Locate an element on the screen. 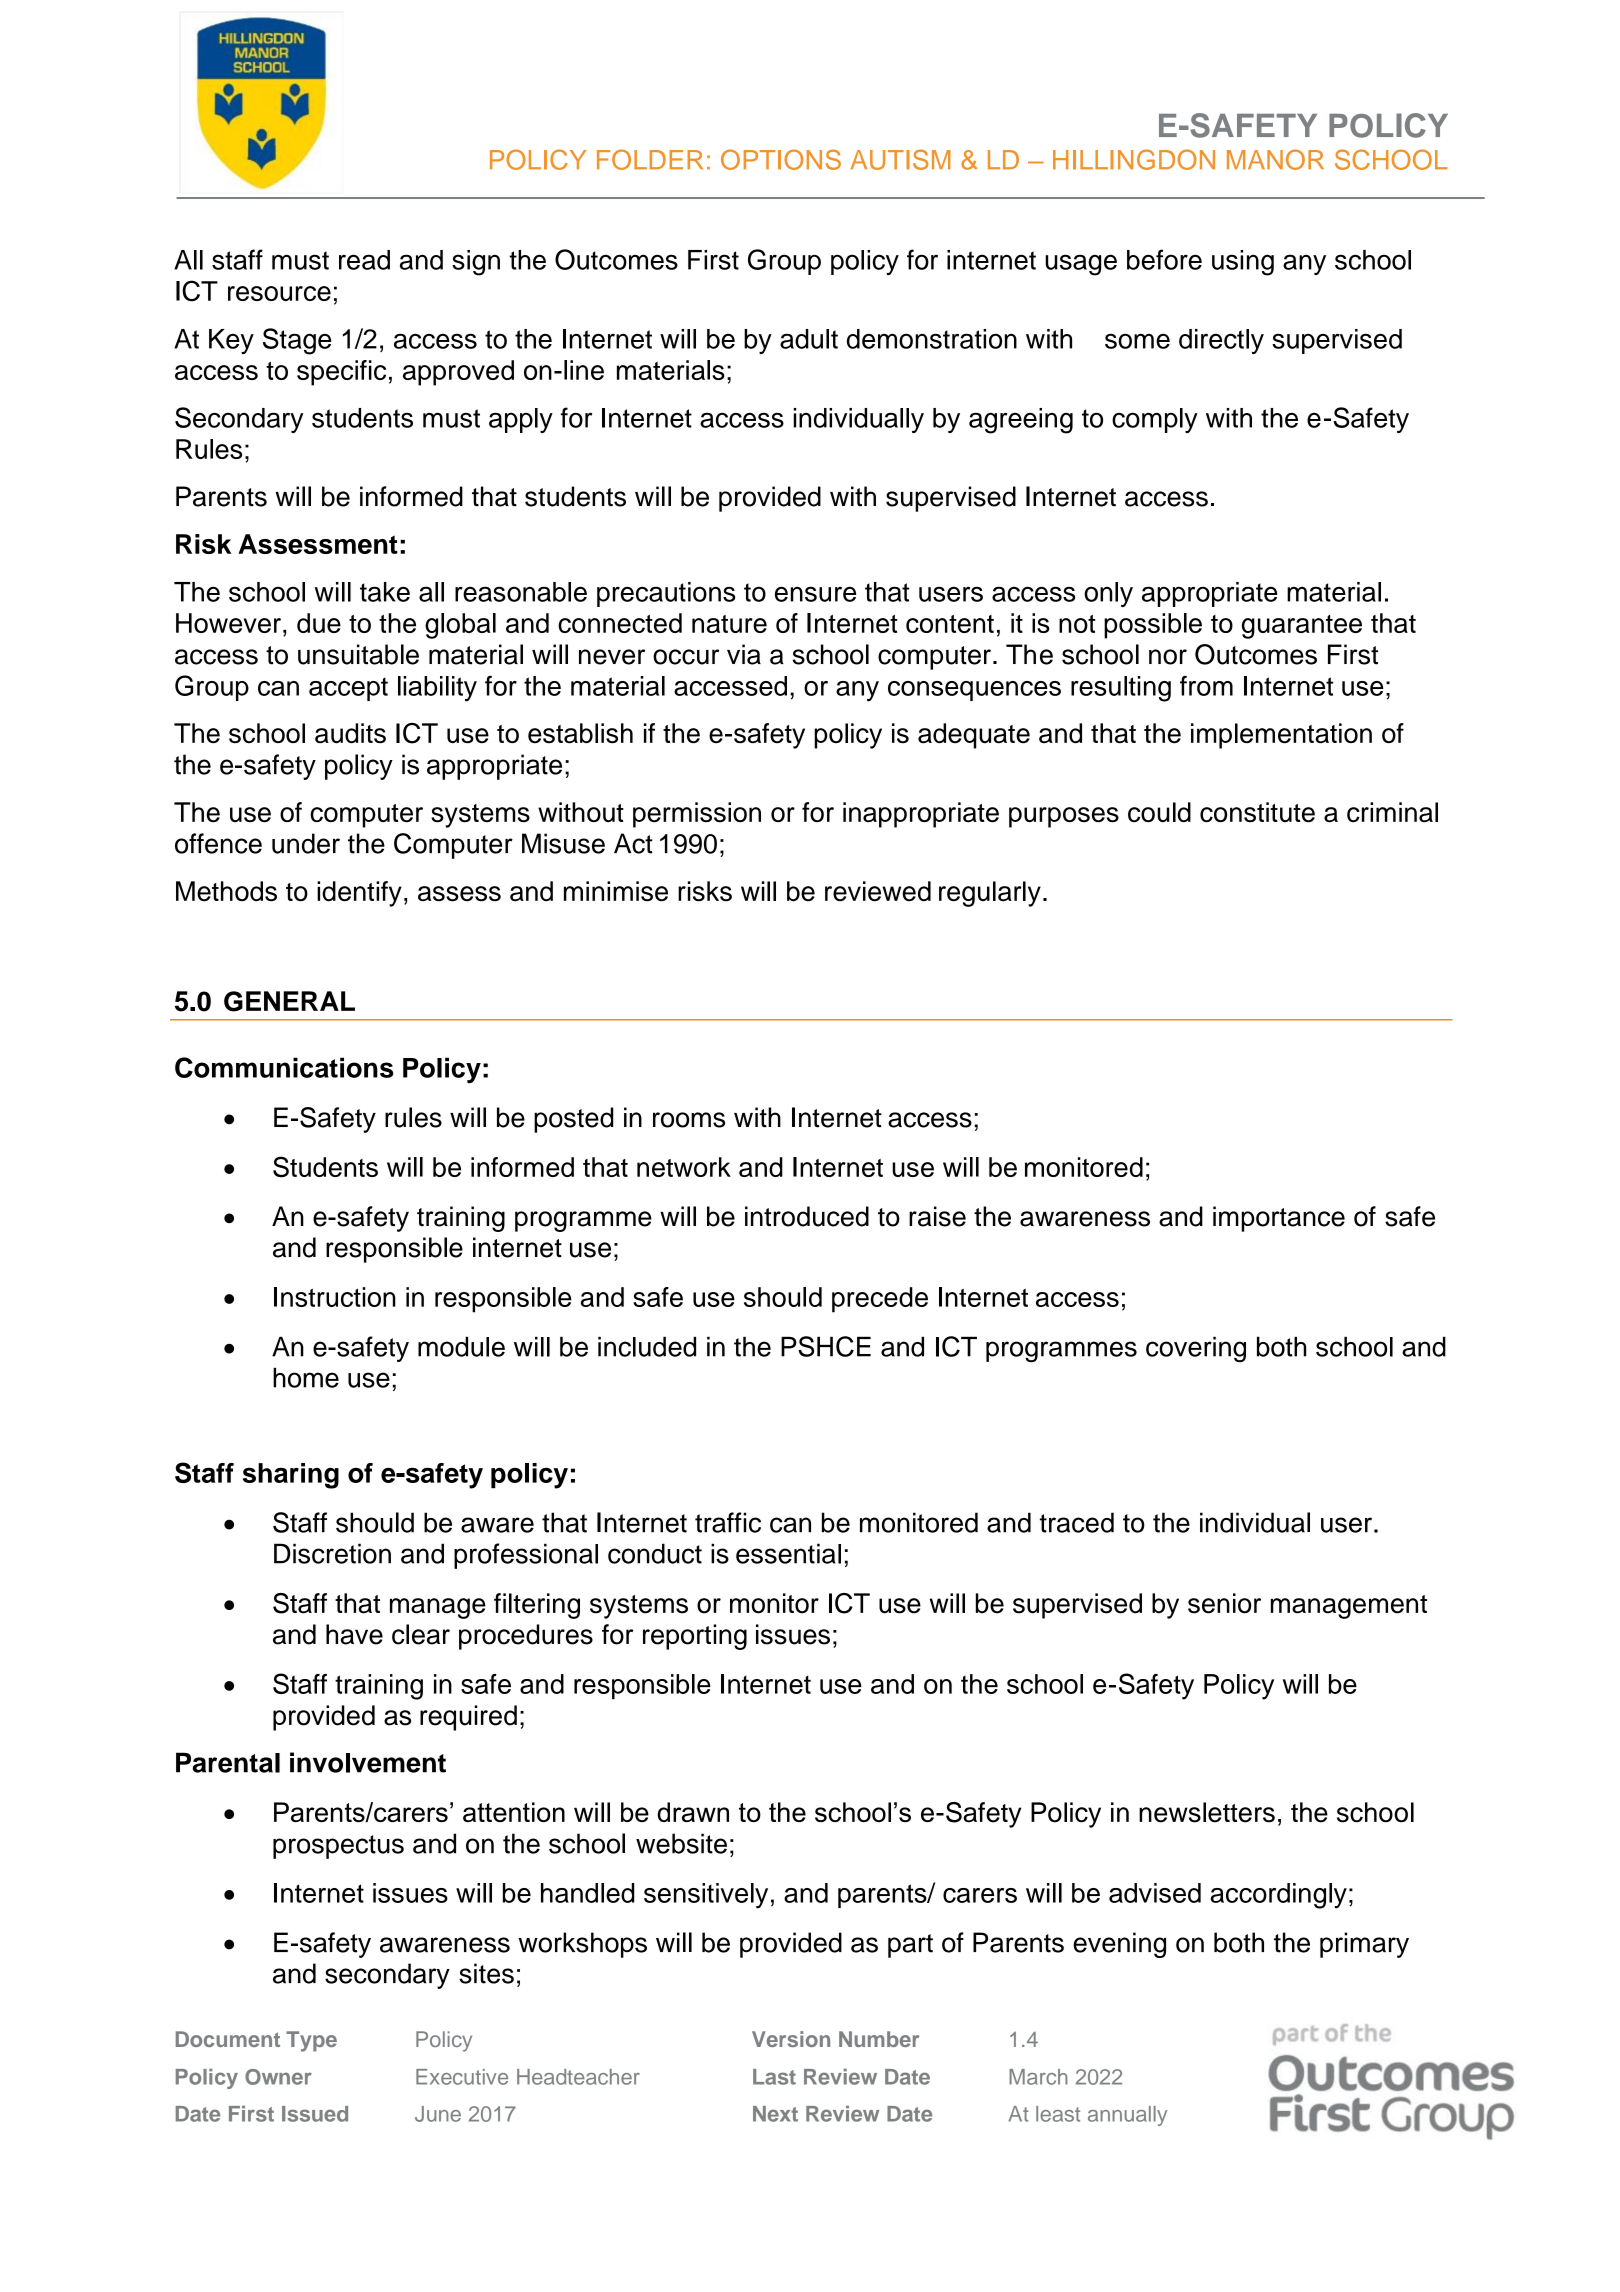 The width and height of the screenshot is (1620, 2292). precede is located at coordinates (880, 1300).
